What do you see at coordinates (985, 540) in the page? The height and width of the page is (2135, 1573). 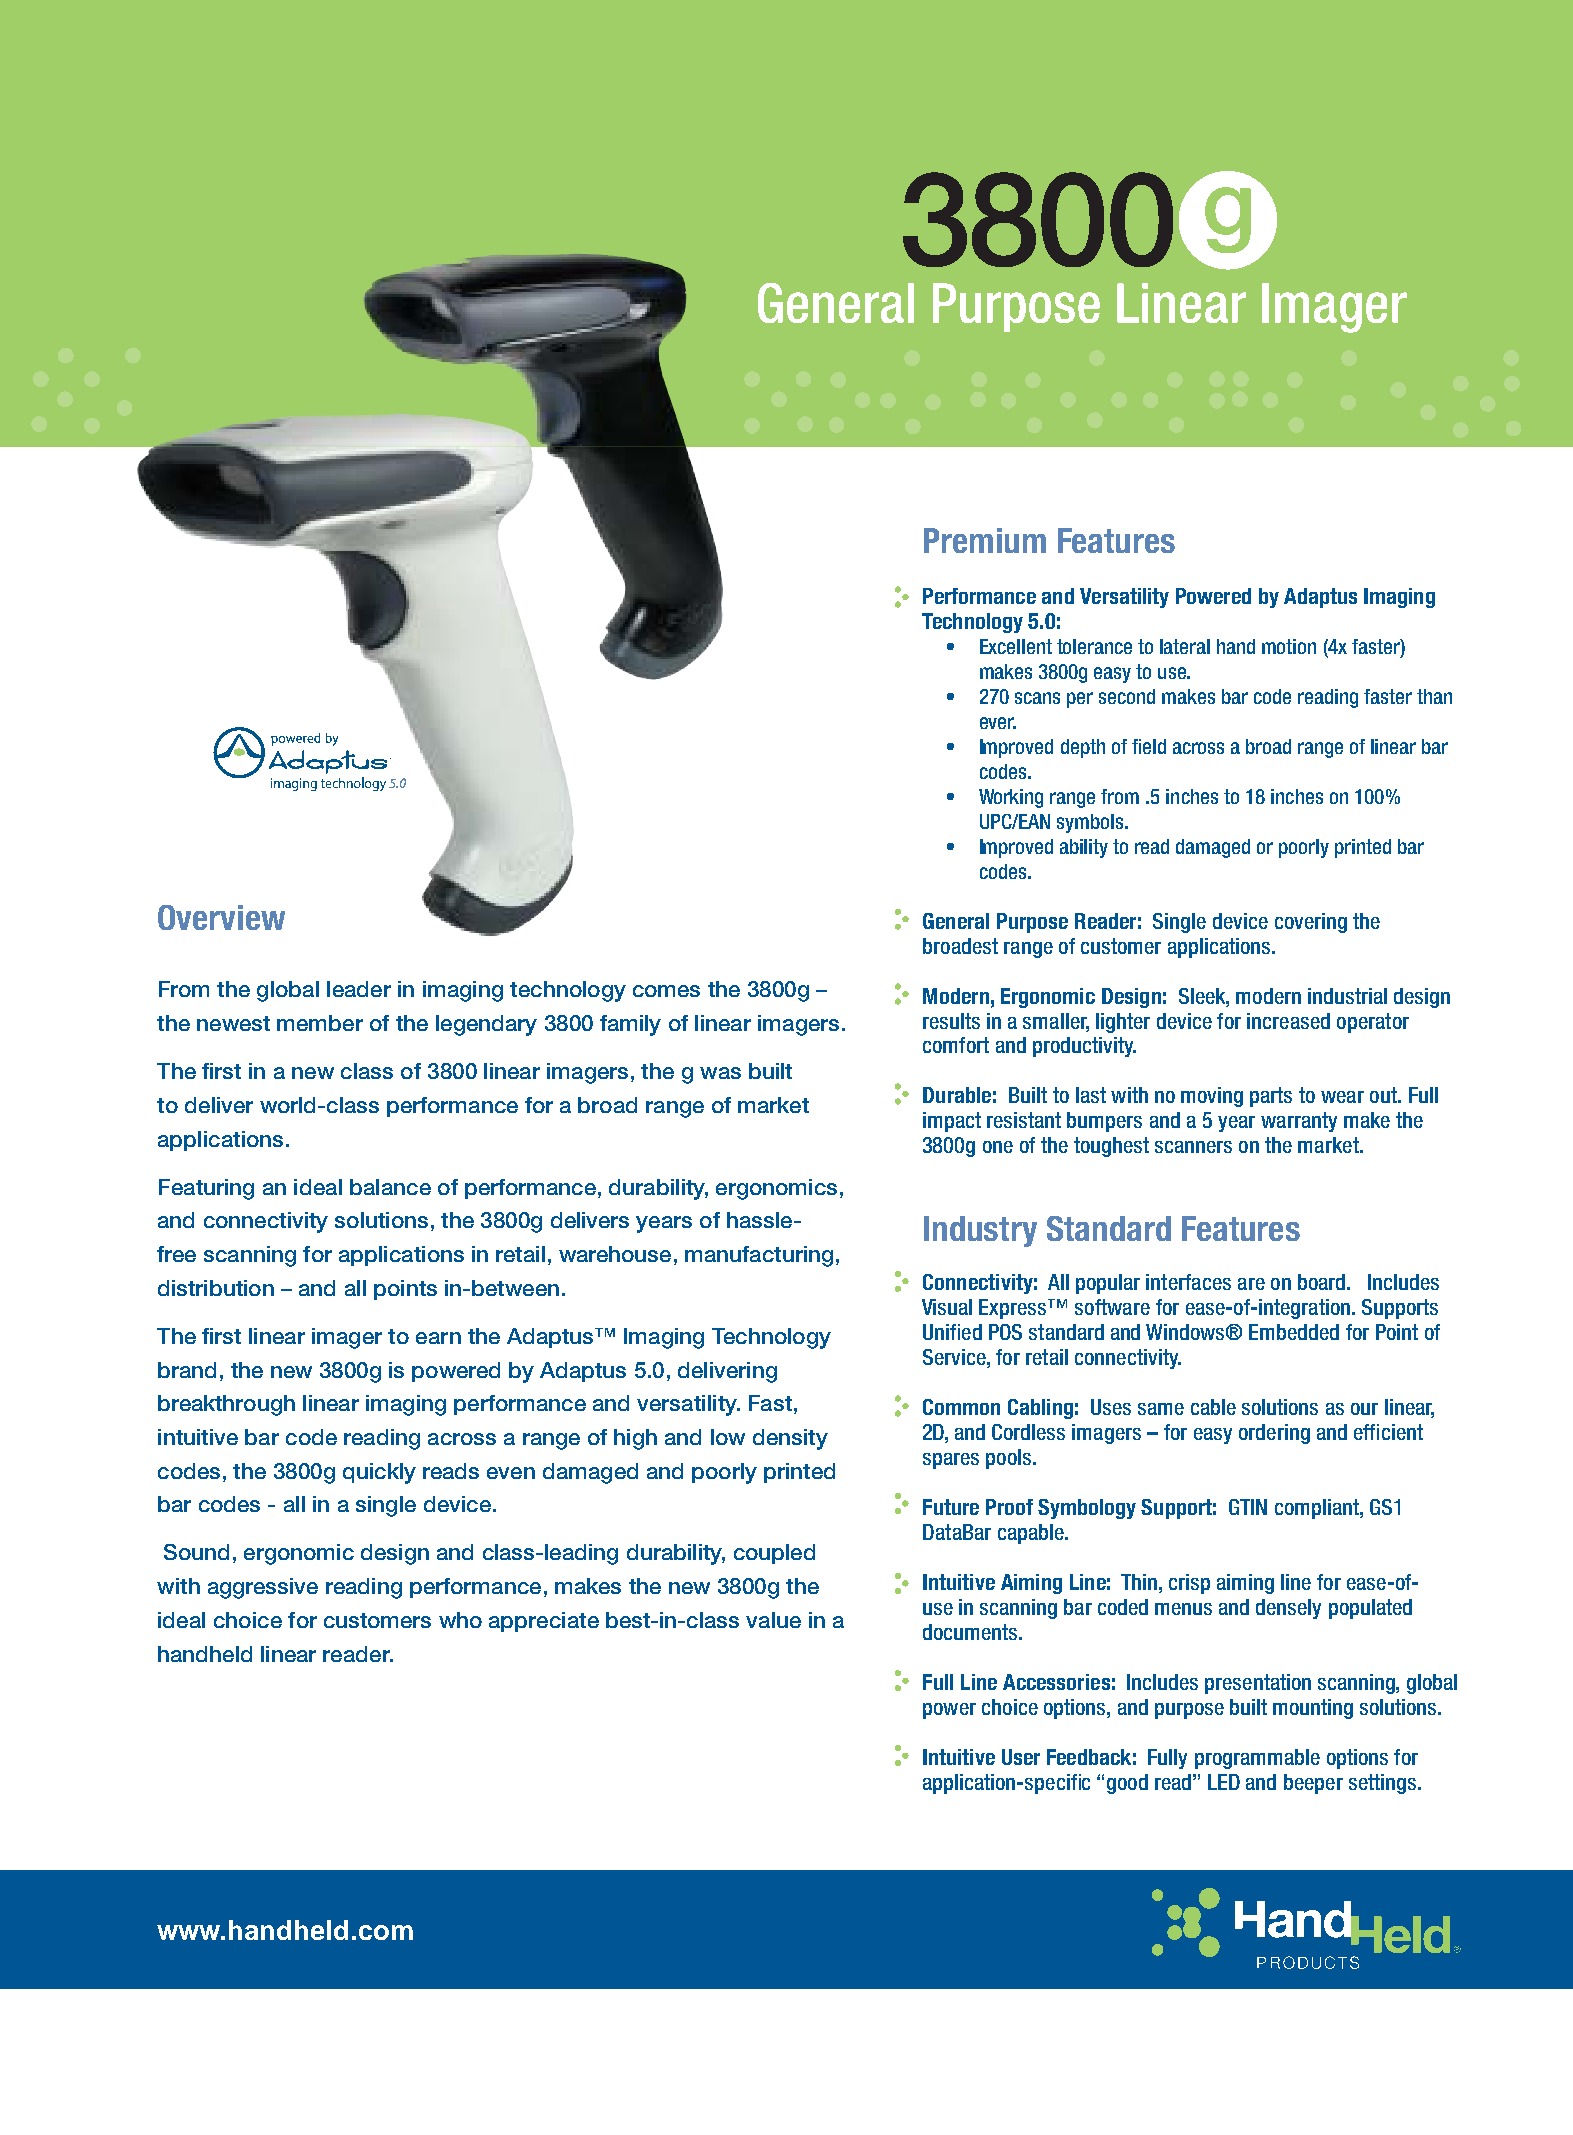 I see `Premium` at bounding box center [985, 540].
